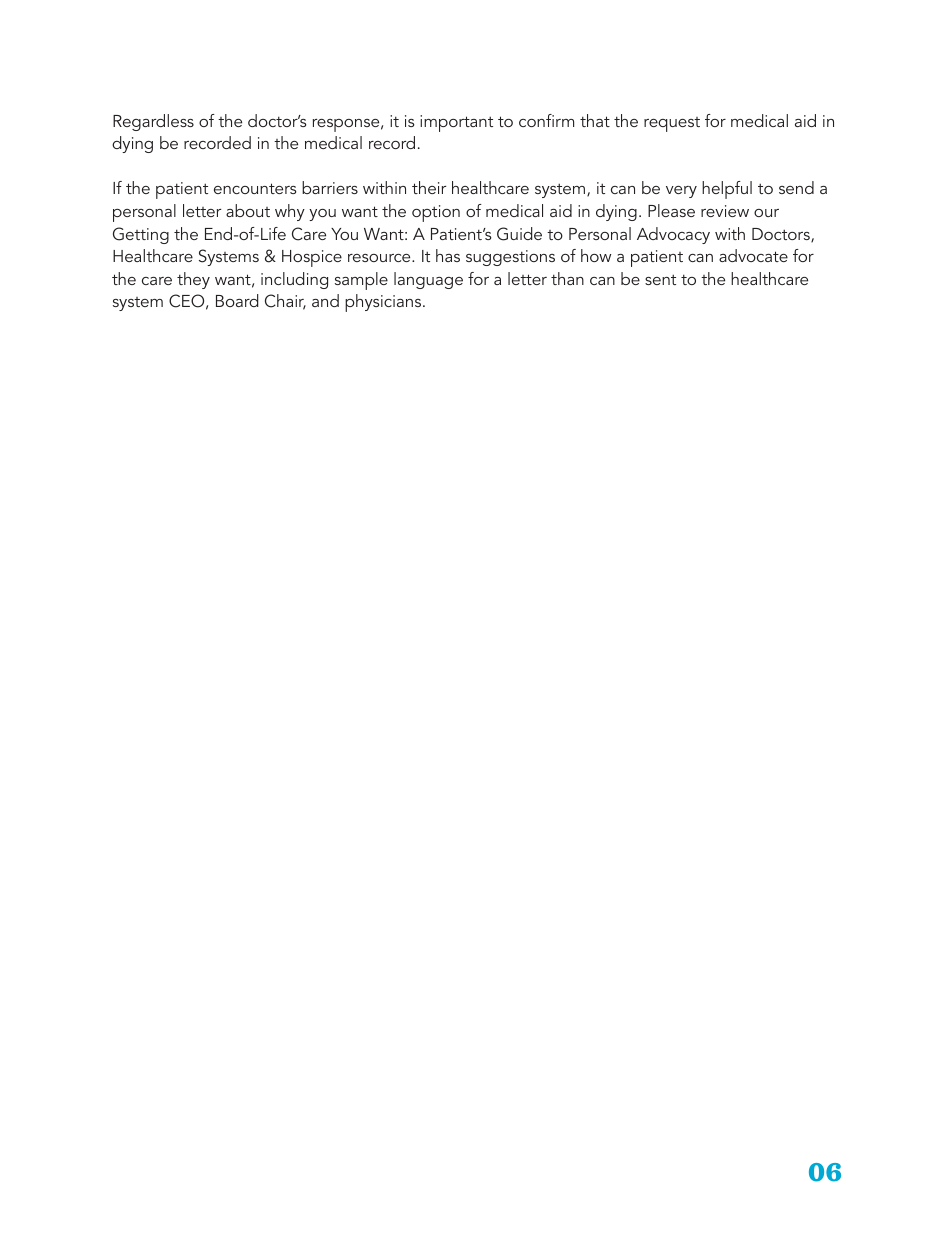 The image size is (952, 1233). What do you see at coordinates (456, 123) in the image?
I see `important` at bounding box center [456, 123].
